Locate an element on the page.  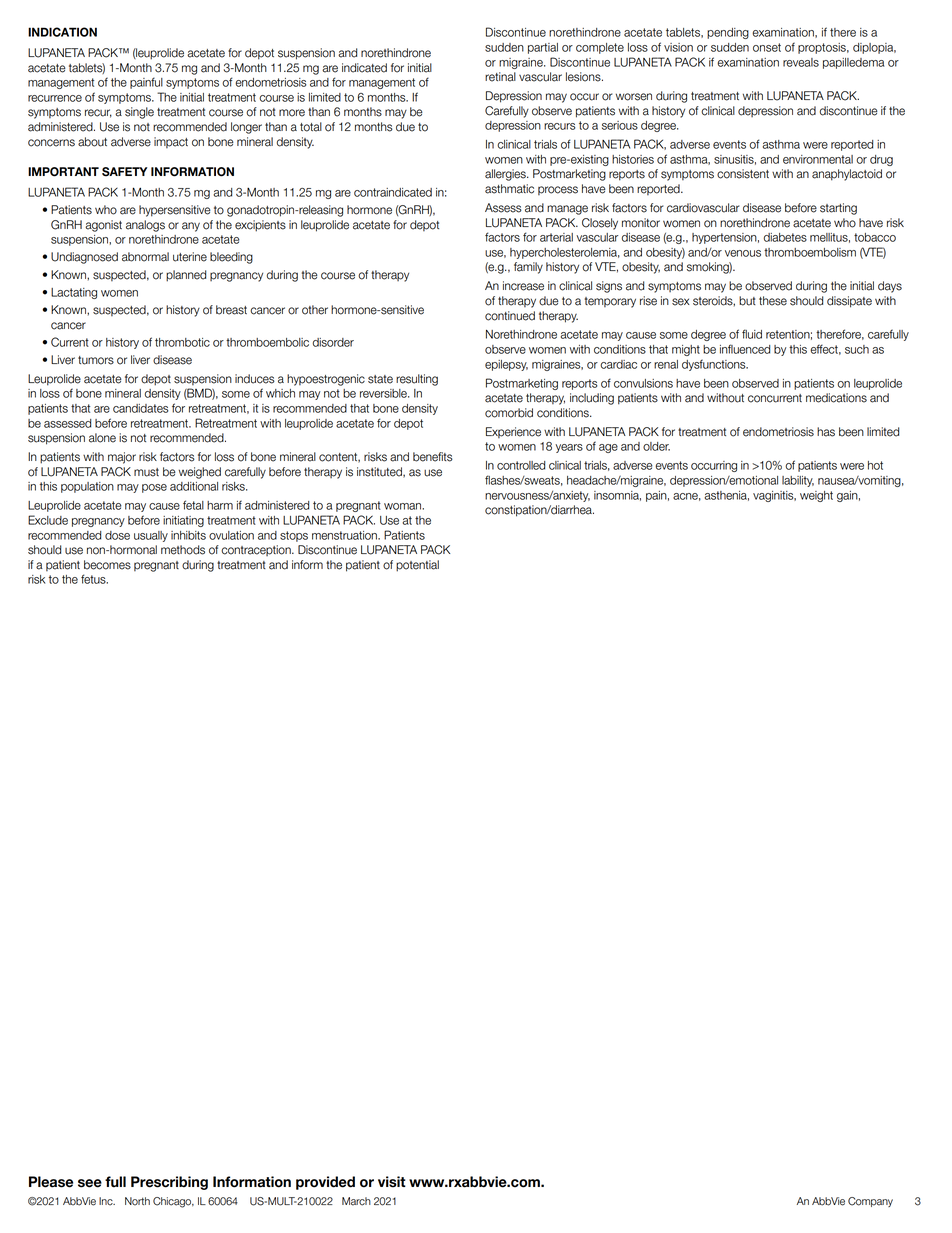
reveals is located at coordinates (801, 62).
